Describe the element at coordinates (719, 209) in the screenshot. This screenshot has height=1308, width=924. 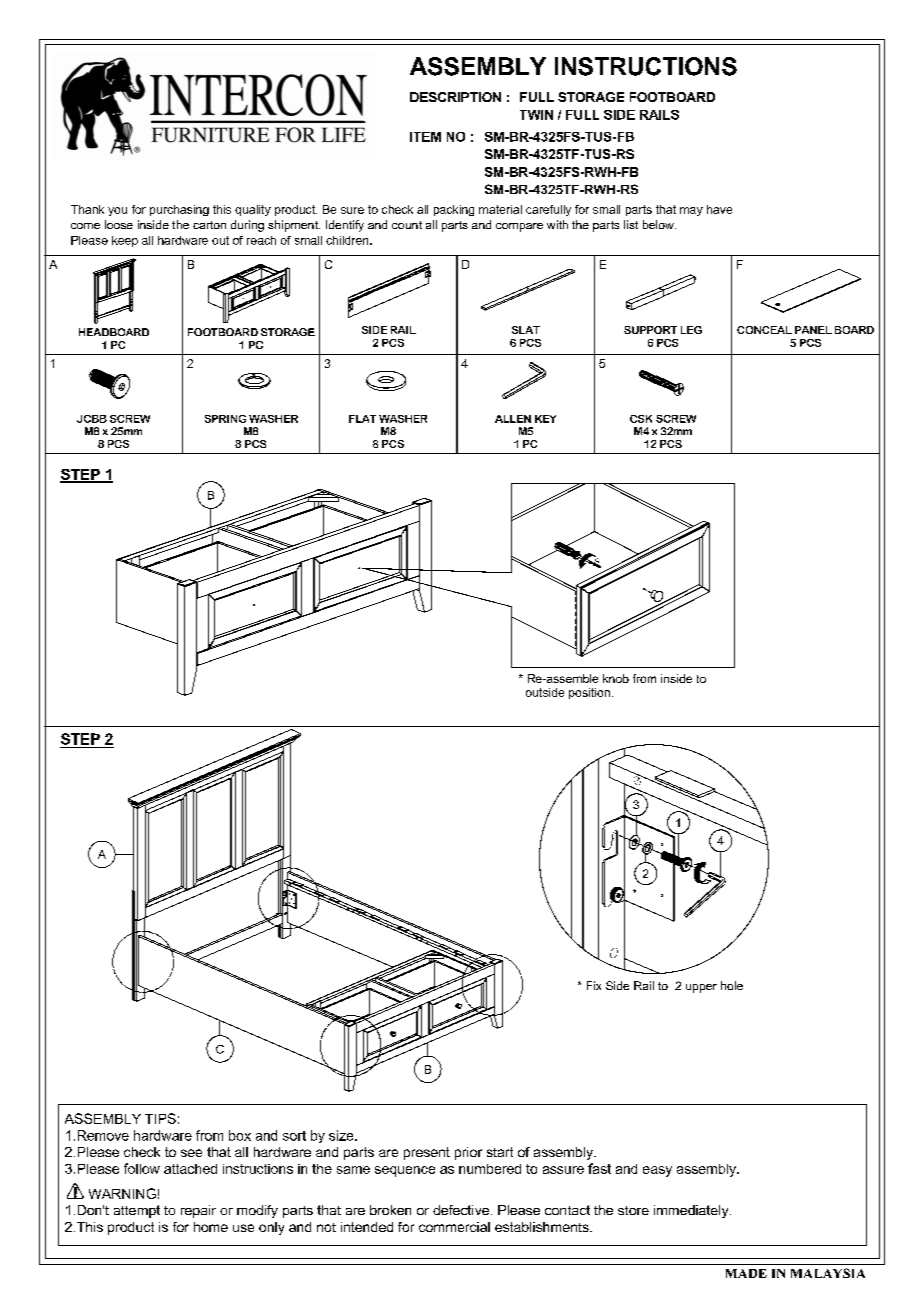
I see `have` at that location.
